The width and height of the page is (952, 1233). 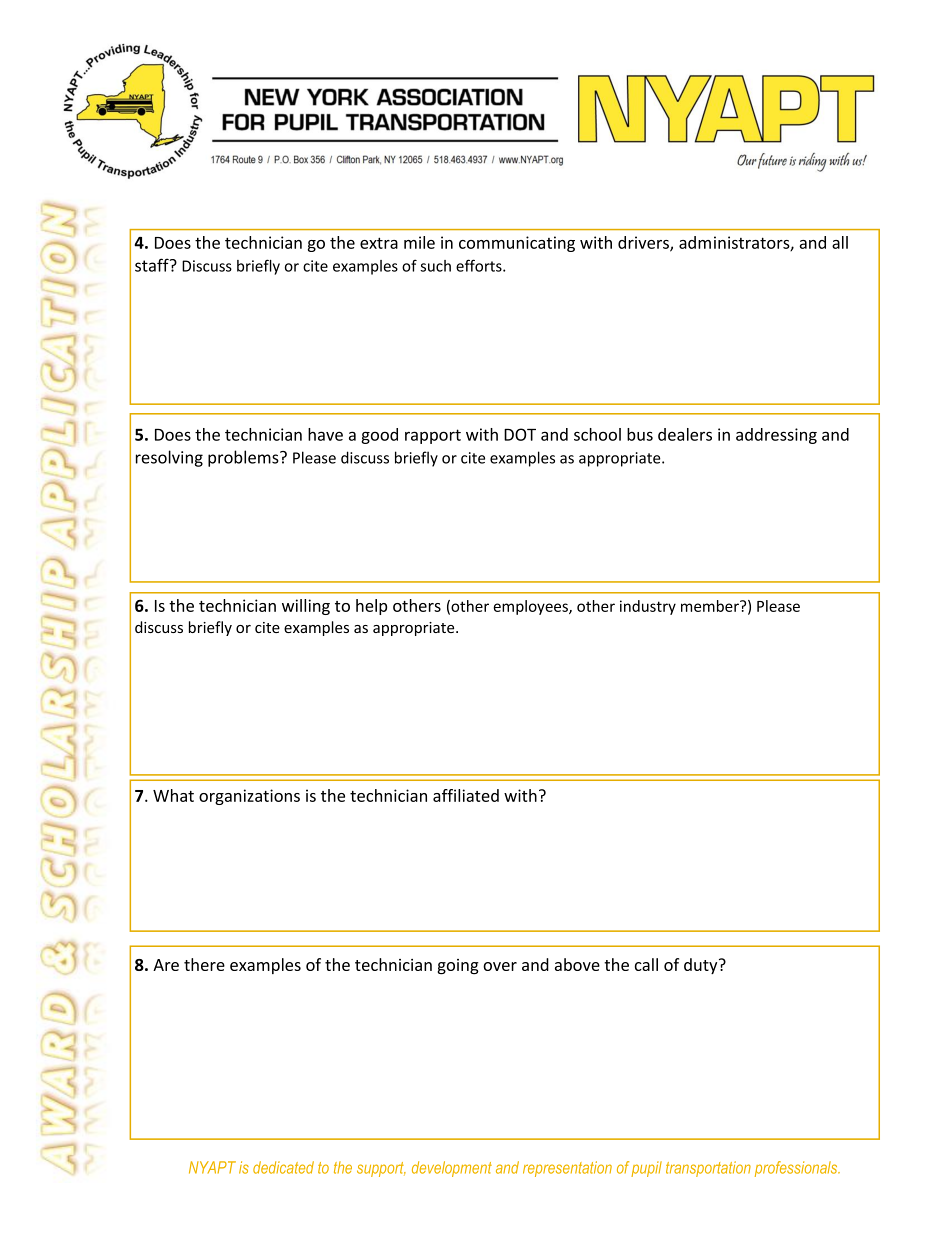 What do you see at coordinates (466, 795) in the page?
I see `affiliated` at bounding box center [466, 795].
